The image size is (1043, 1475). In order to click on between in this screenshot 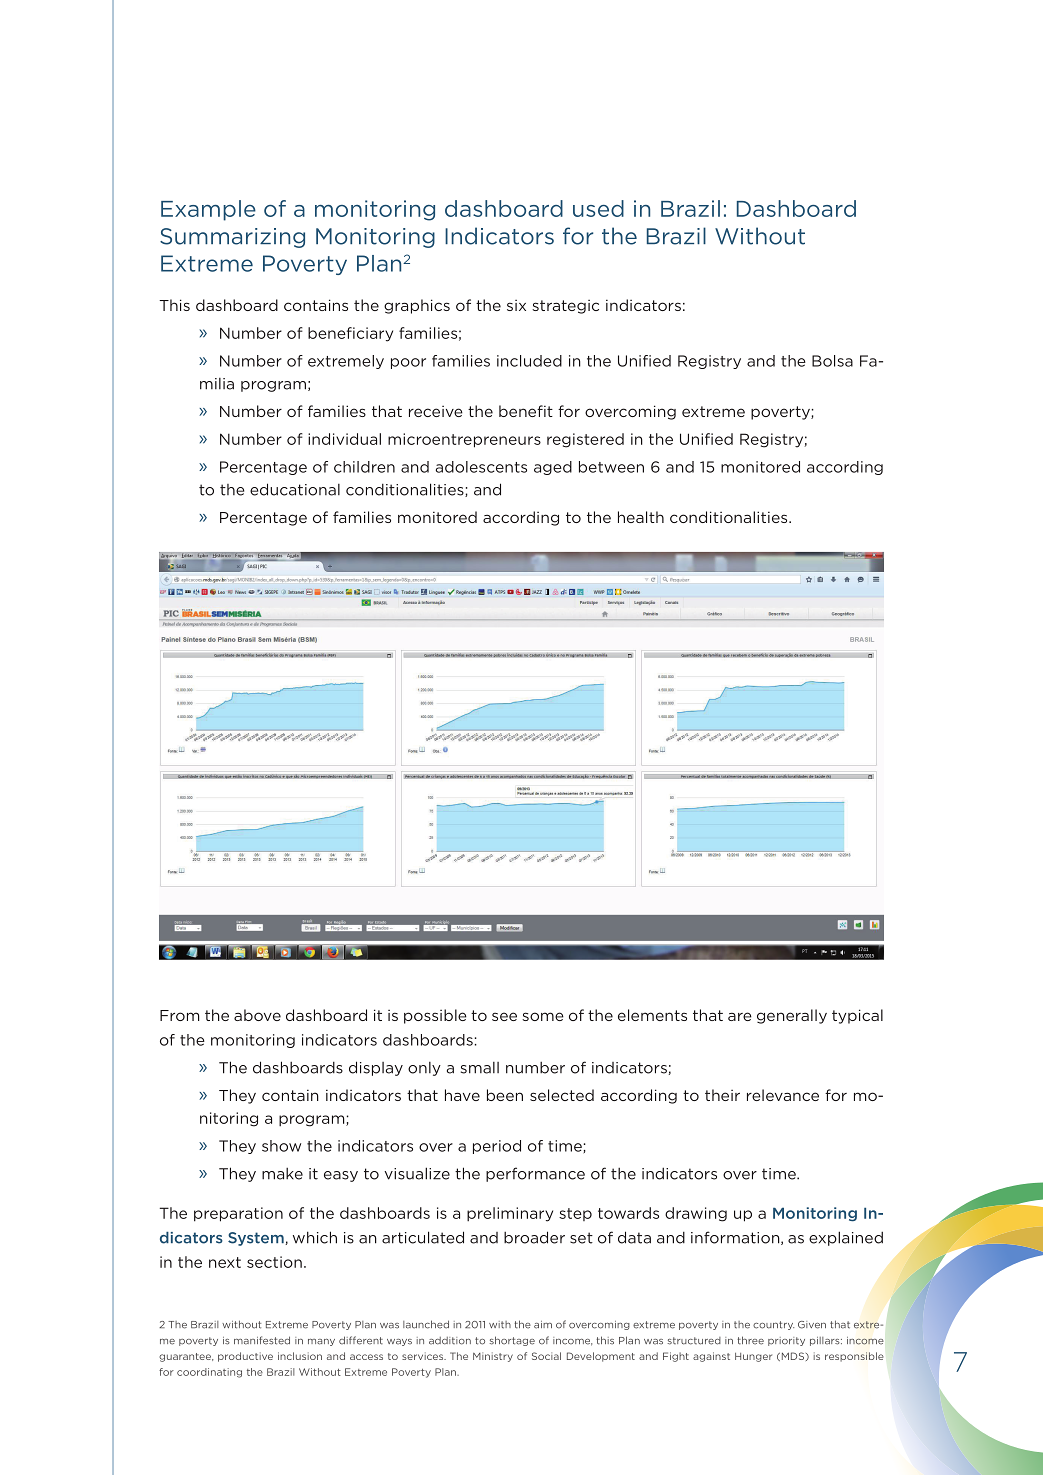, I will do `click(611, 467)`.
